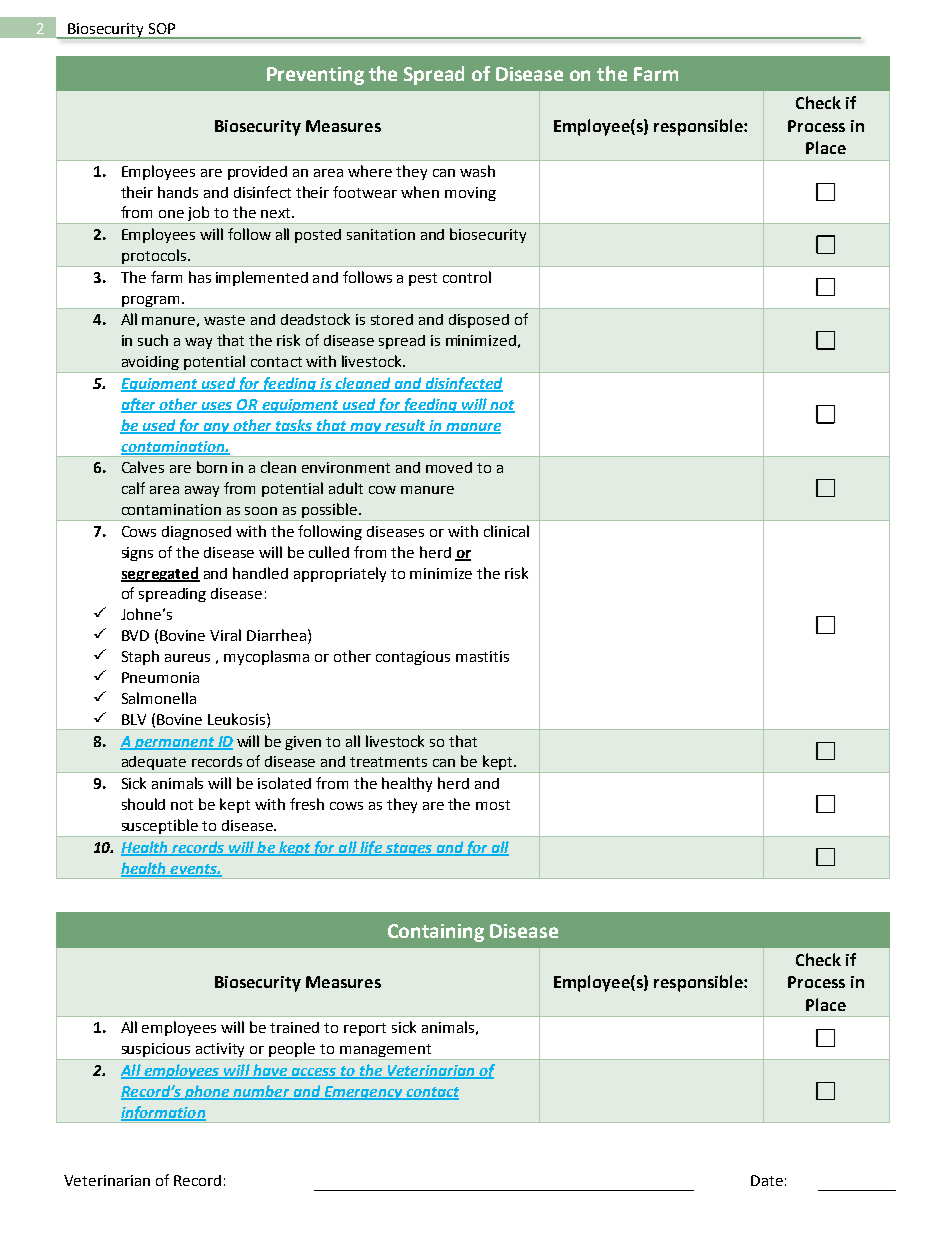 The image size is (952, 1233). I want to click on clinical, so click(506, 531).
